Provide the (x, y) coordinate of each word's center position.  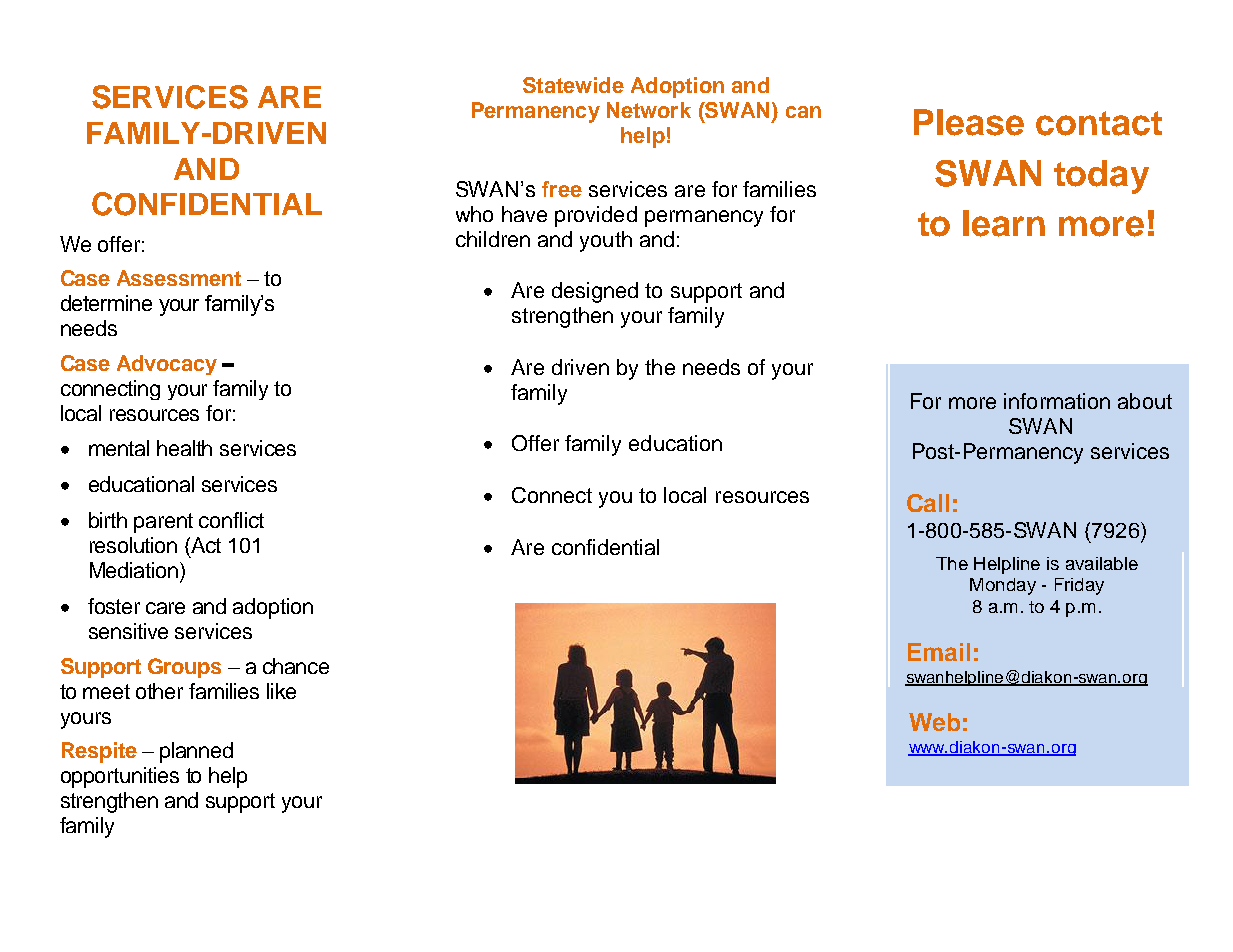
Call (928, 503)
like (281, 691)
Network (649, 110)
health (184, 448)
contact (1099, 123)
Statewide (573, 85)
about (1145, 401)
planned (196, 752)
